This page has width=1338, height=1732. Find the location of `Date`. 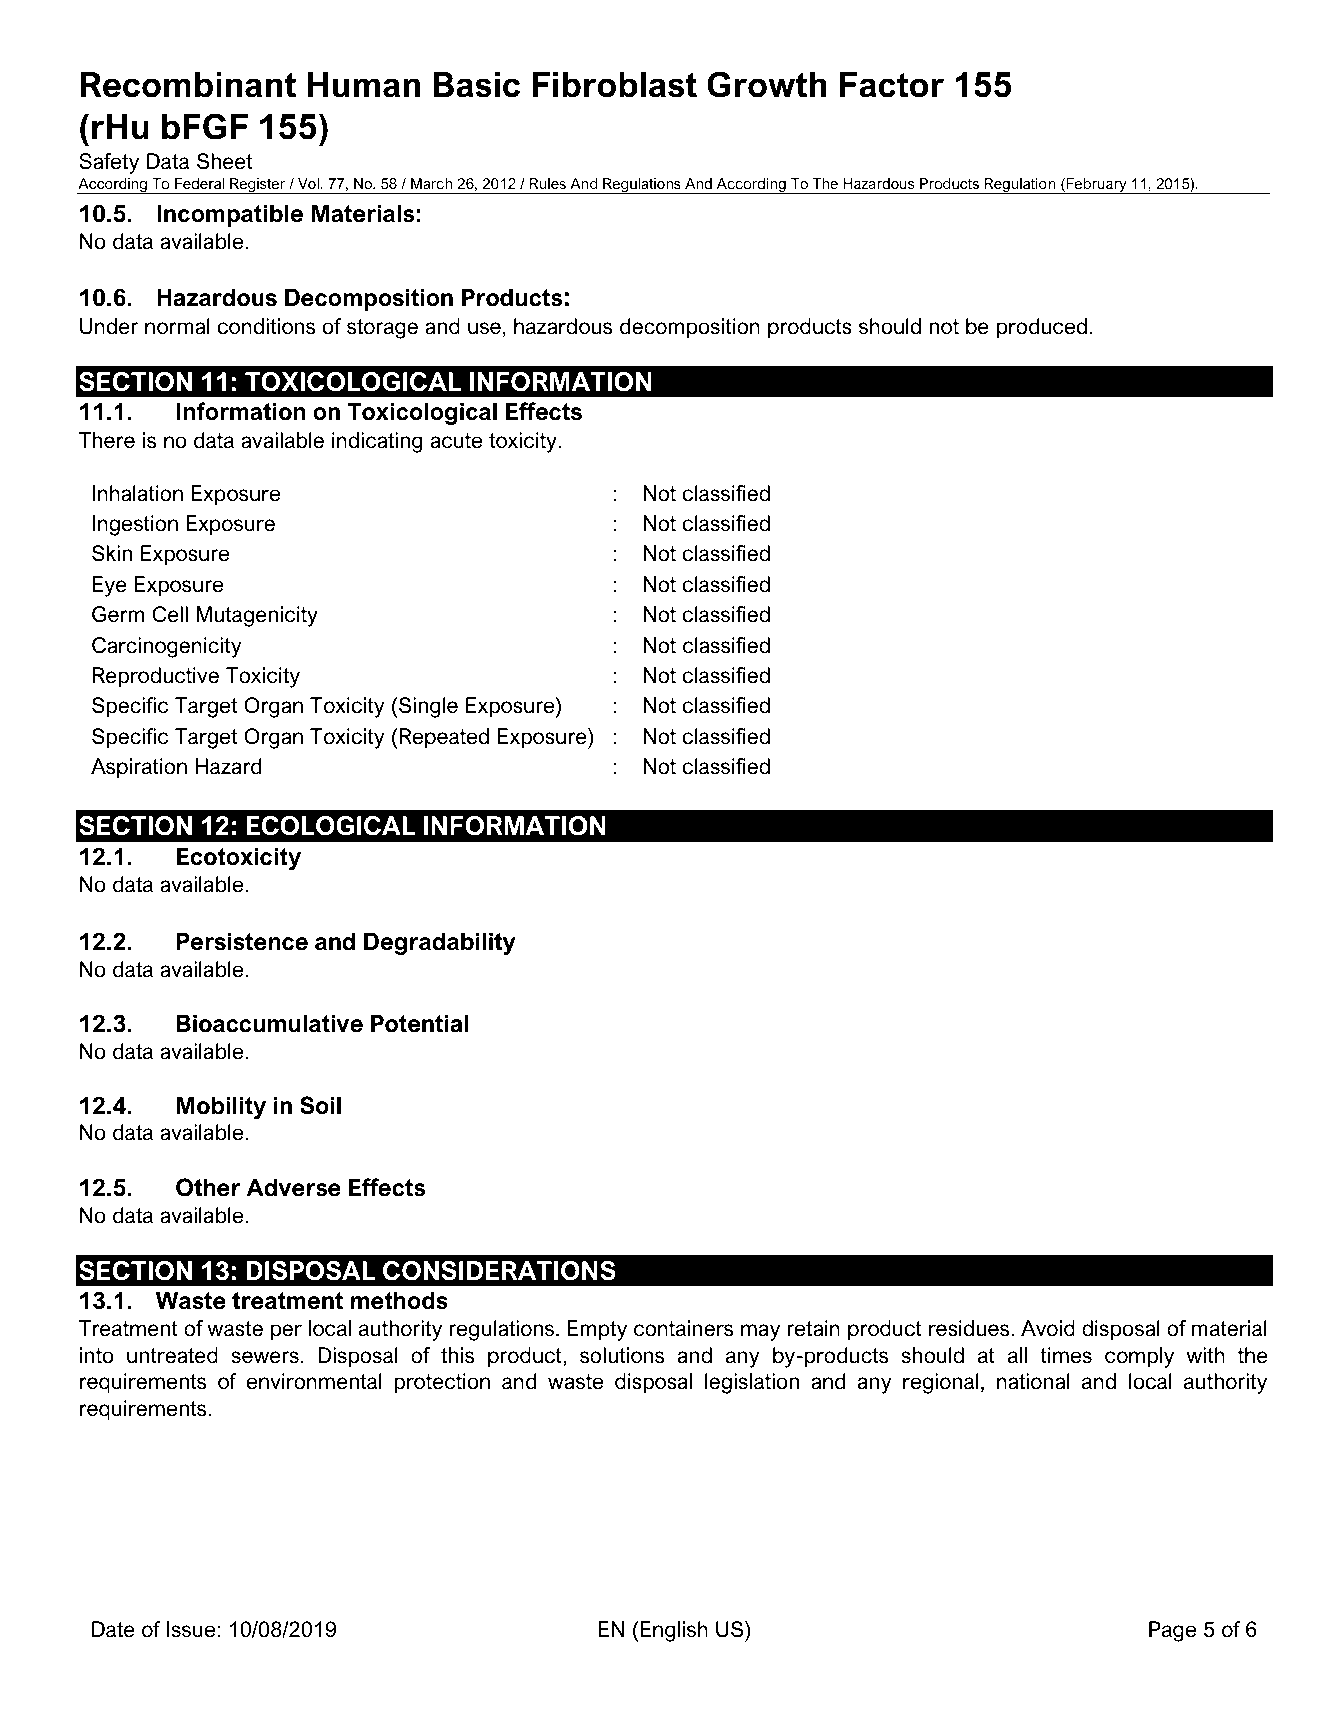

Date is located at coordinates (113, 1629).
